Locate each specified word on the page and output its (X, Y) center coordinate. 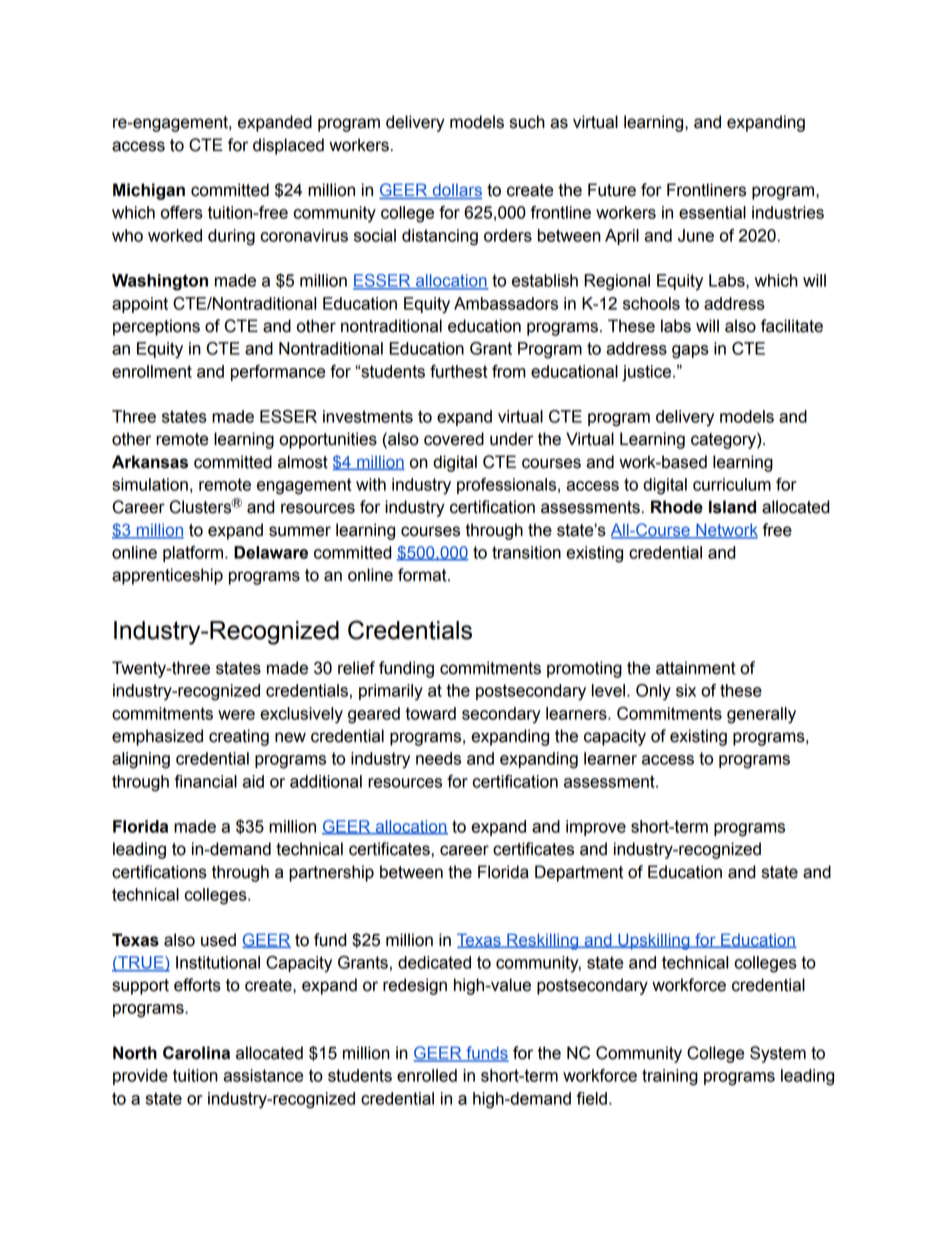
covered (454, 439)
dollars (456, 191)
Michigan (149, 191)
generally (761, 715)
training (670, 1077)
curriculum (732, 484)
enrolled (427, 1075)
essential (712, 212)
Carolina (196, 1053)
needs (438, 758)
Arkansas (150, 462)
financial (206, 781)
